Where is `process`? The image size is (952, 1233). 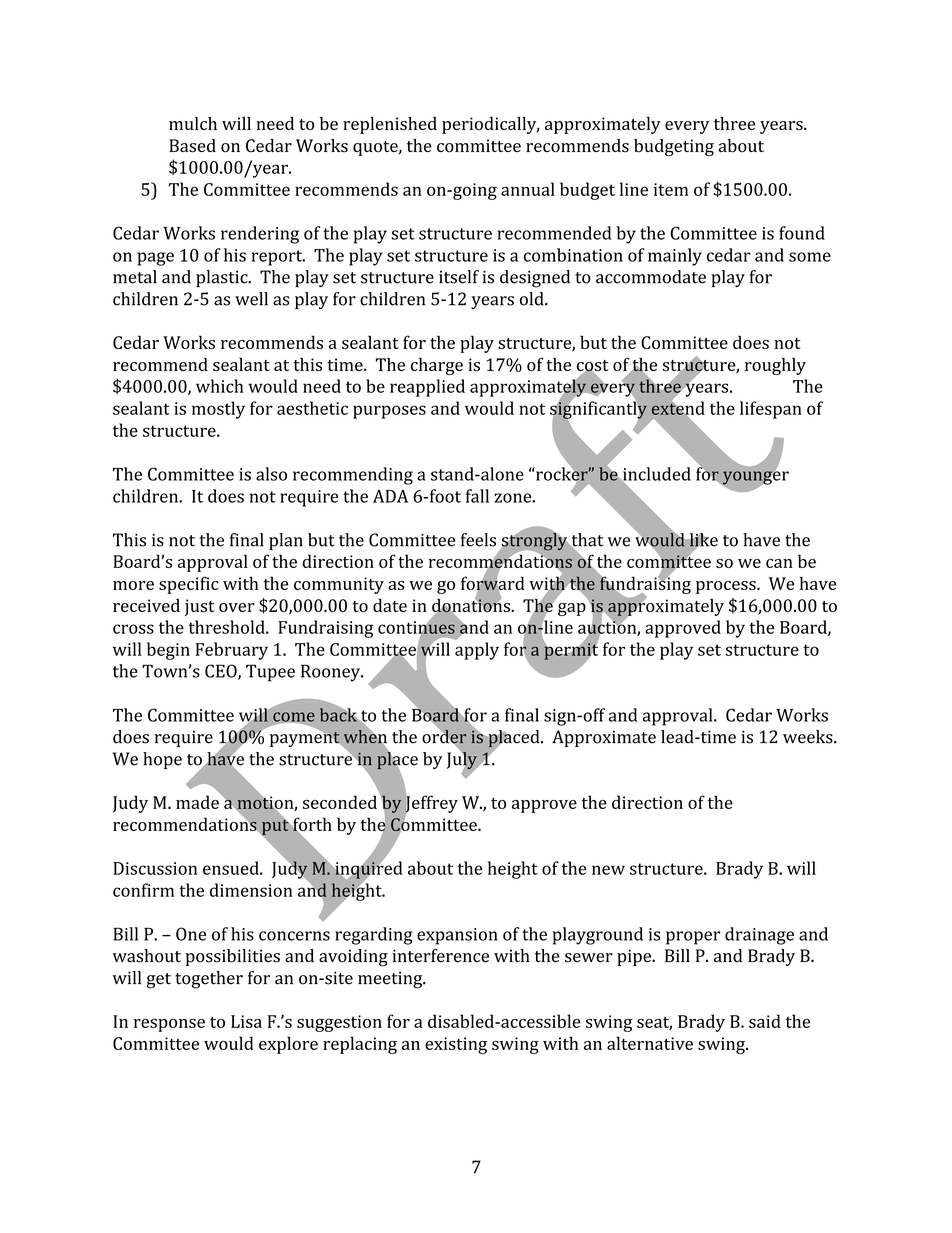
process is located at coordinates (727, 587).
